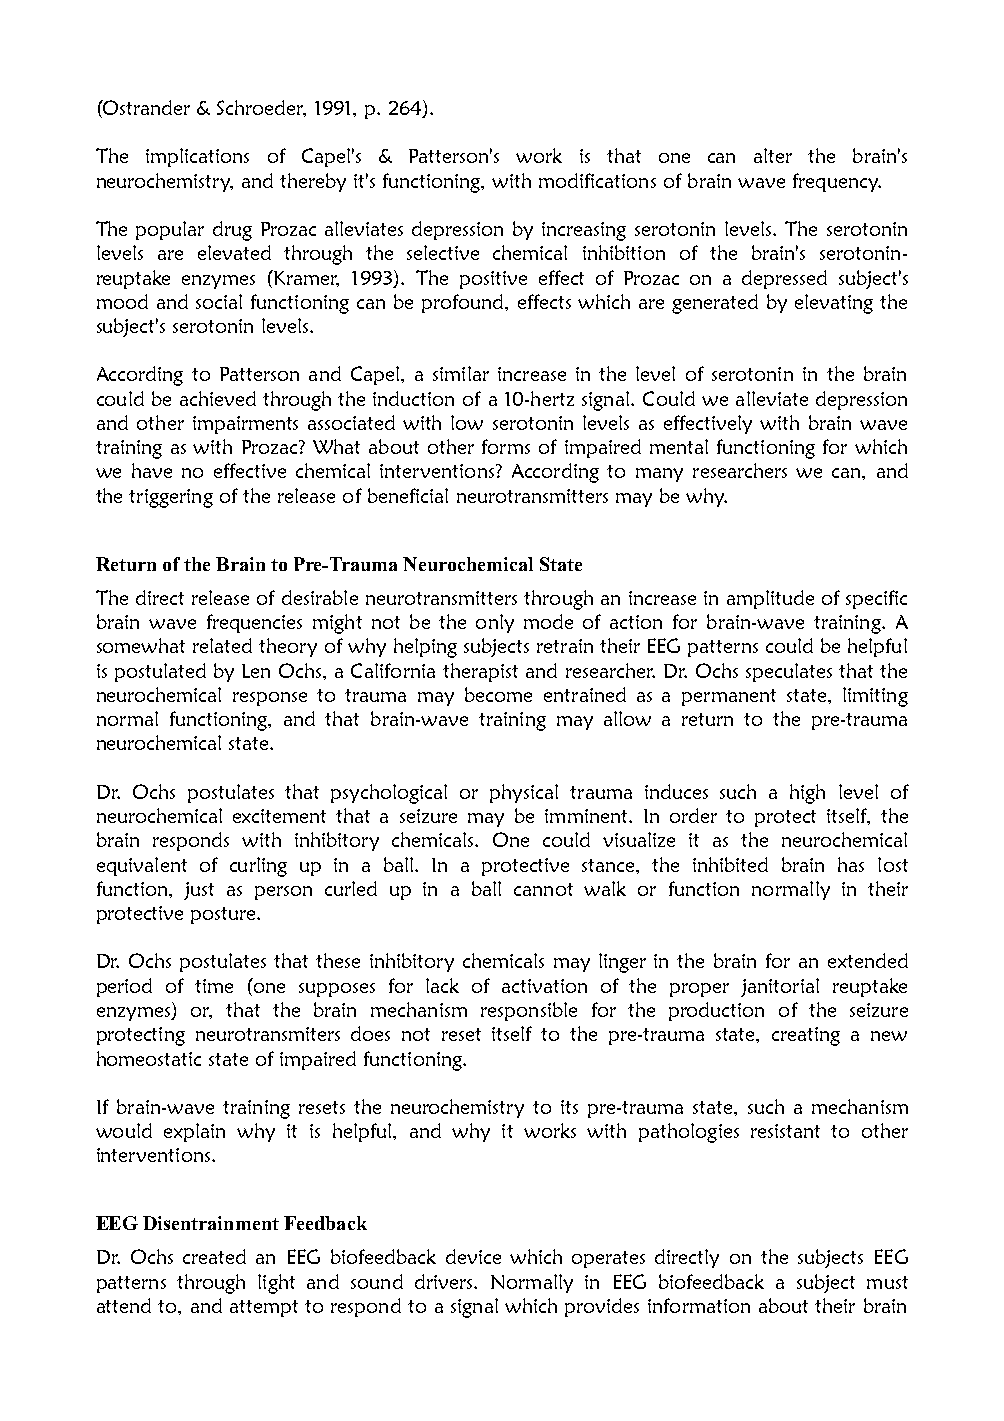 The image size is (1004, 1421). I want to click on must, so click(887, 1282).
